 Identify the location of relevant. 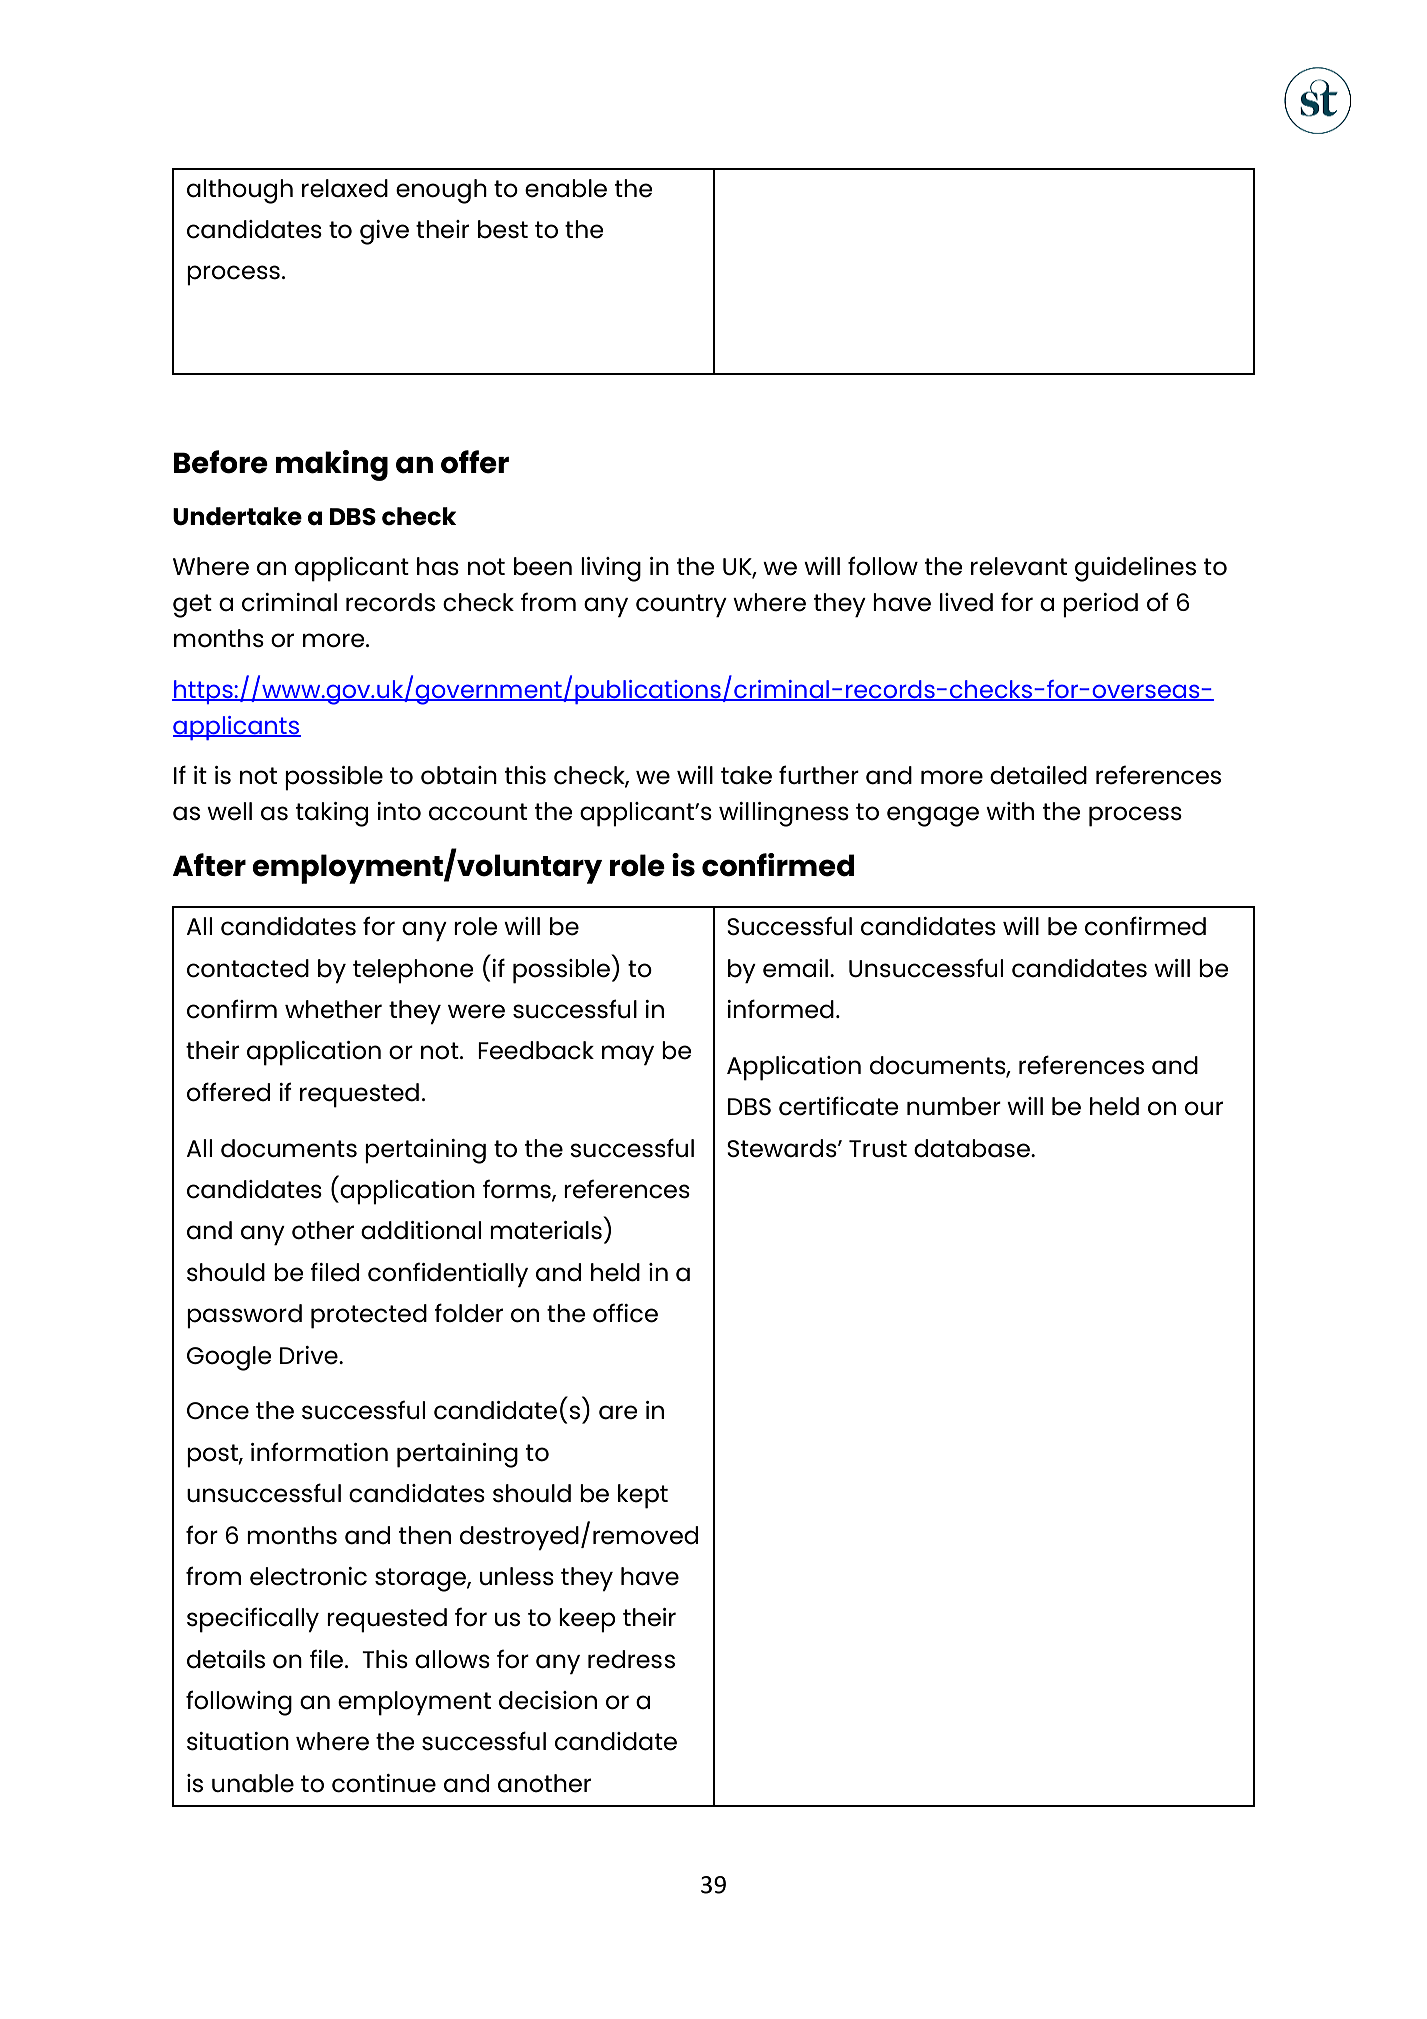
(1019, 566).
